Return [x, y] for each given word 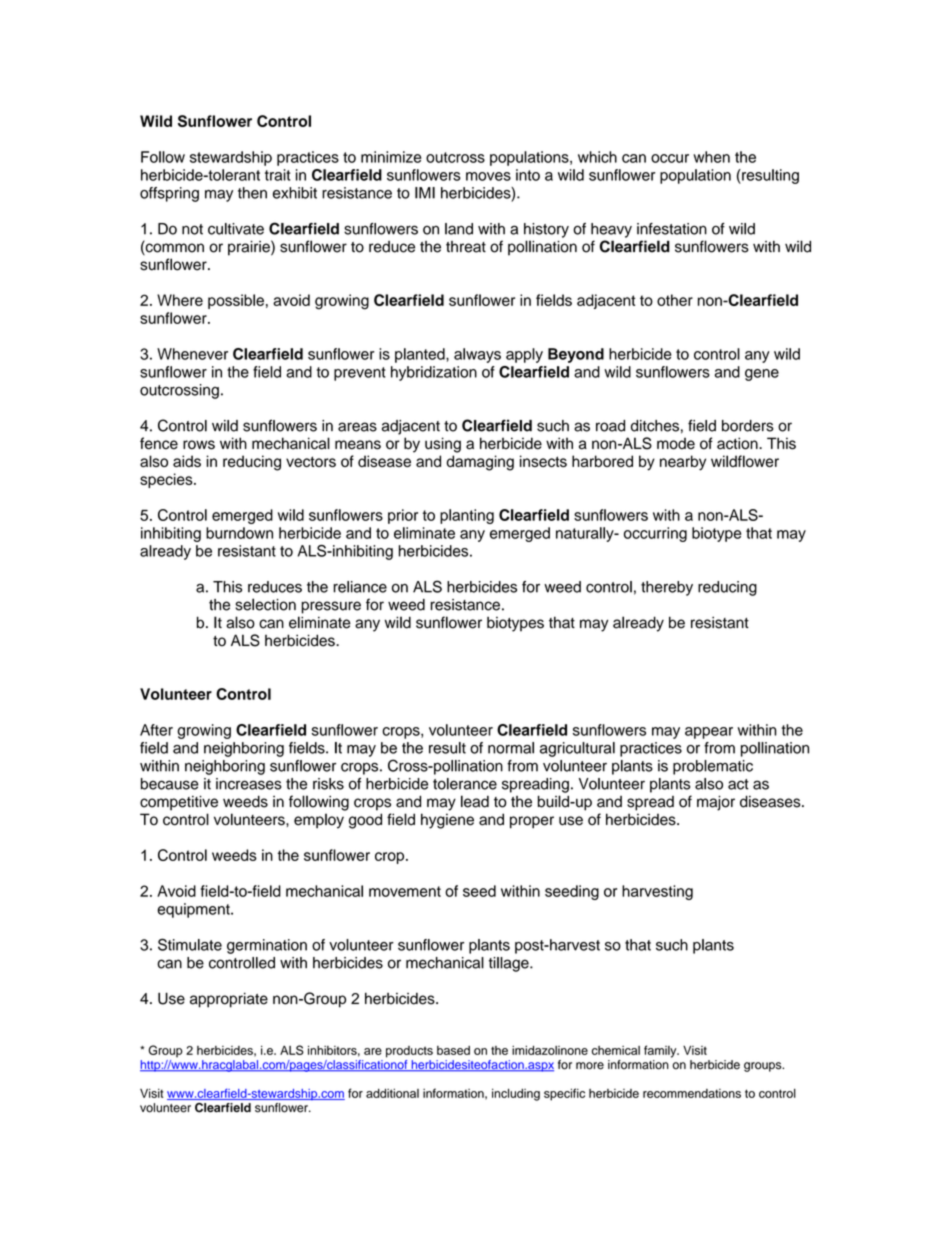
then [252, 193]
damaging [480, 463]
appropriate [229, 1000]
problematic [713, 767]
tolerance [465, 784]
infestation [672, 229]
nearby [683, 463]
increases [249, 784]
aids [187, 461]
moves [488, 176]
